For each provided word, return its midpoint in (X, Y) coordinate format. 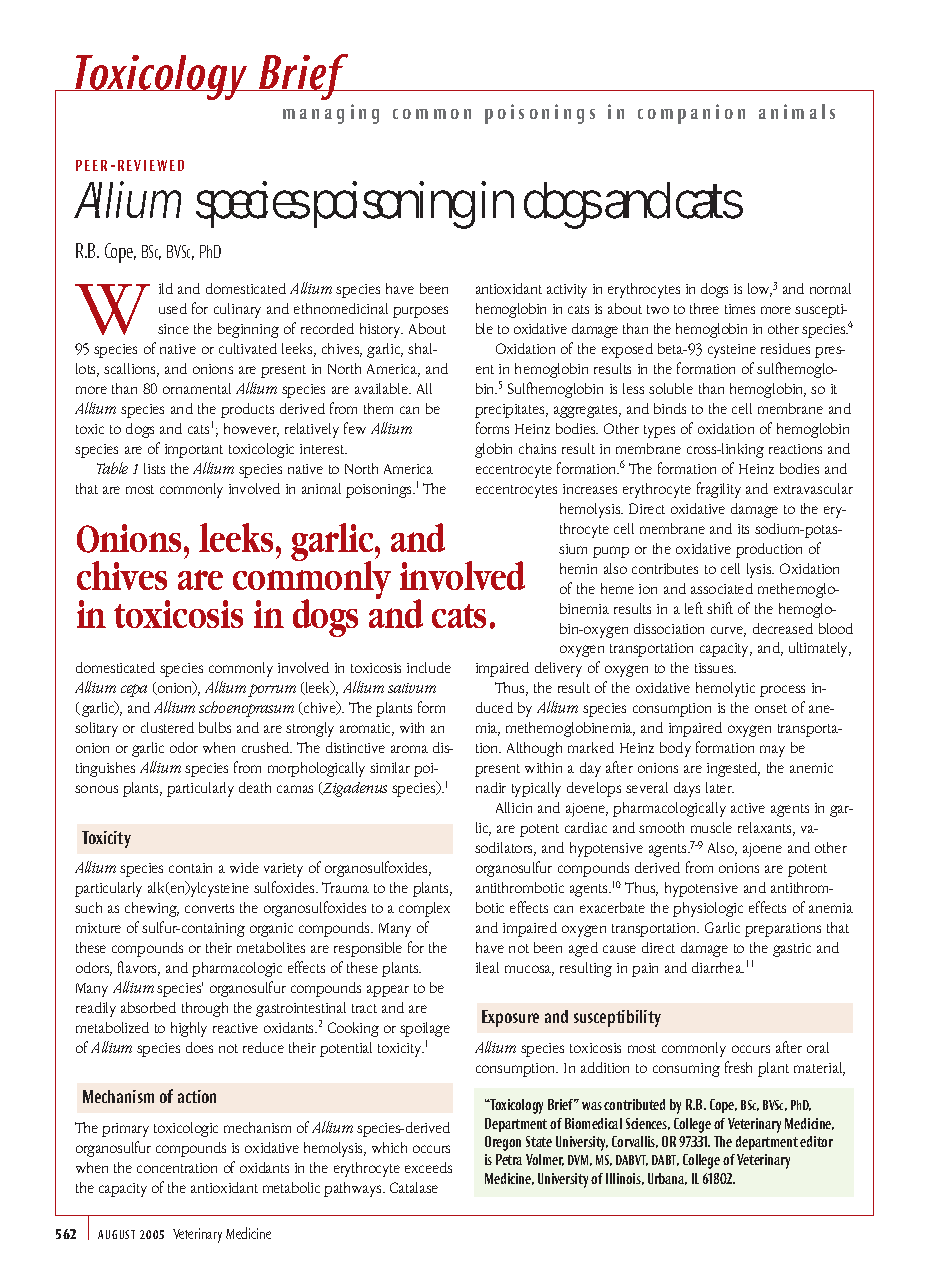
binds (670, 408)
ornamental (197, 388)
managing (331, 114)
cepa (134, 690)
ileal (487, 967)
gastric (792, 950)
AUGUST (116, 1234)
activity (567, 291)
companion (691, 114)
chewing (152, 909)
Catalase (414, 1187)
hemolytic (725, 689)
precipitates (511, 411)
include (429, 667)
